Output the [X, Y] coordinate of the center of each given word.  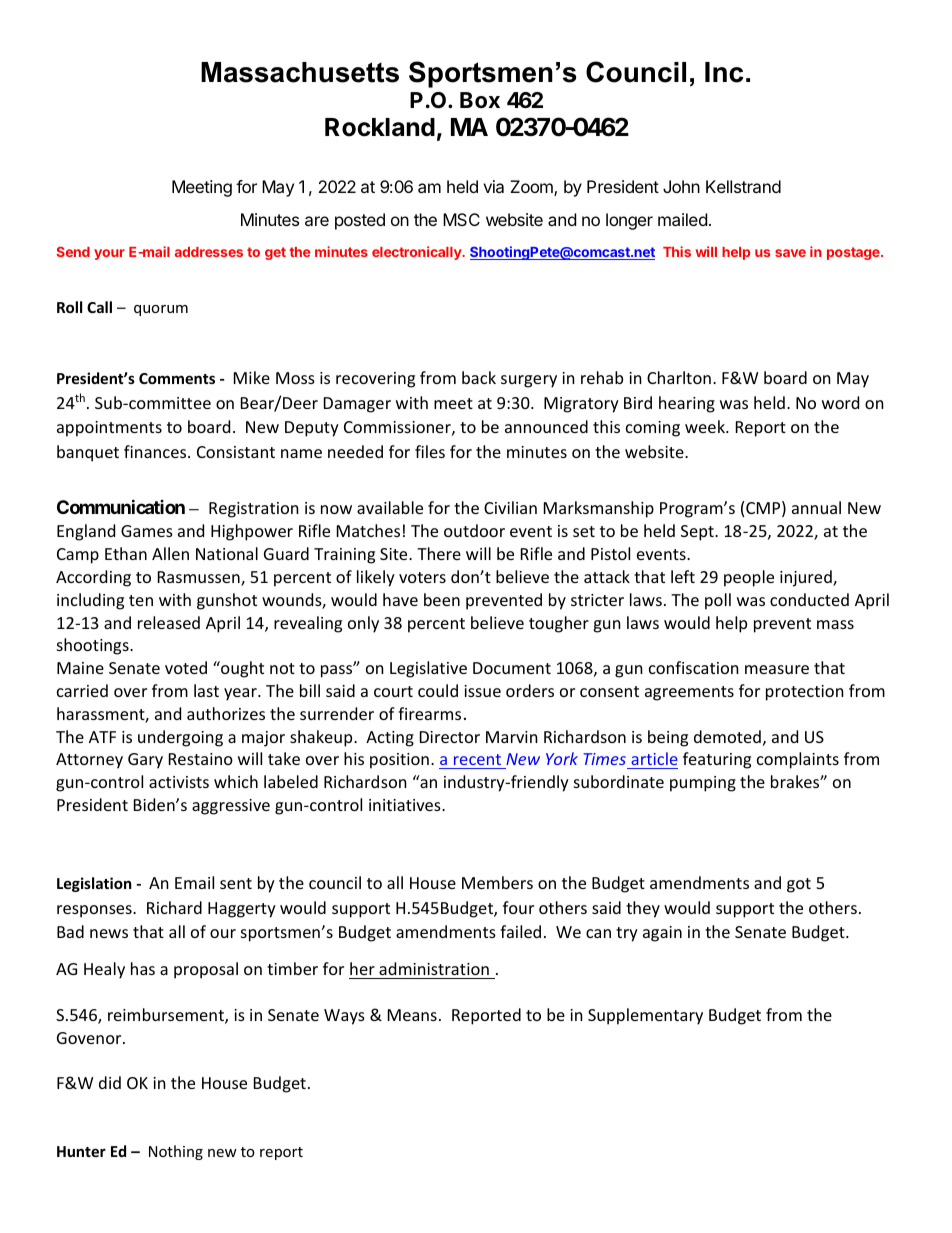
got [799, 885]
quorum [161, 310]
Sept [698, 533]
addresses [209, 252]
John [681, 186]
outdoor [474, 530]
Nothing [176, 1152]
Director [450, 737]
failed [520, 931]
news [109, 933]
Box [480, 100]
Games [147, 531]
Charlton [679, 377]
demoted [727, 736]
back [479, 377]
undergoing [180, 738]
